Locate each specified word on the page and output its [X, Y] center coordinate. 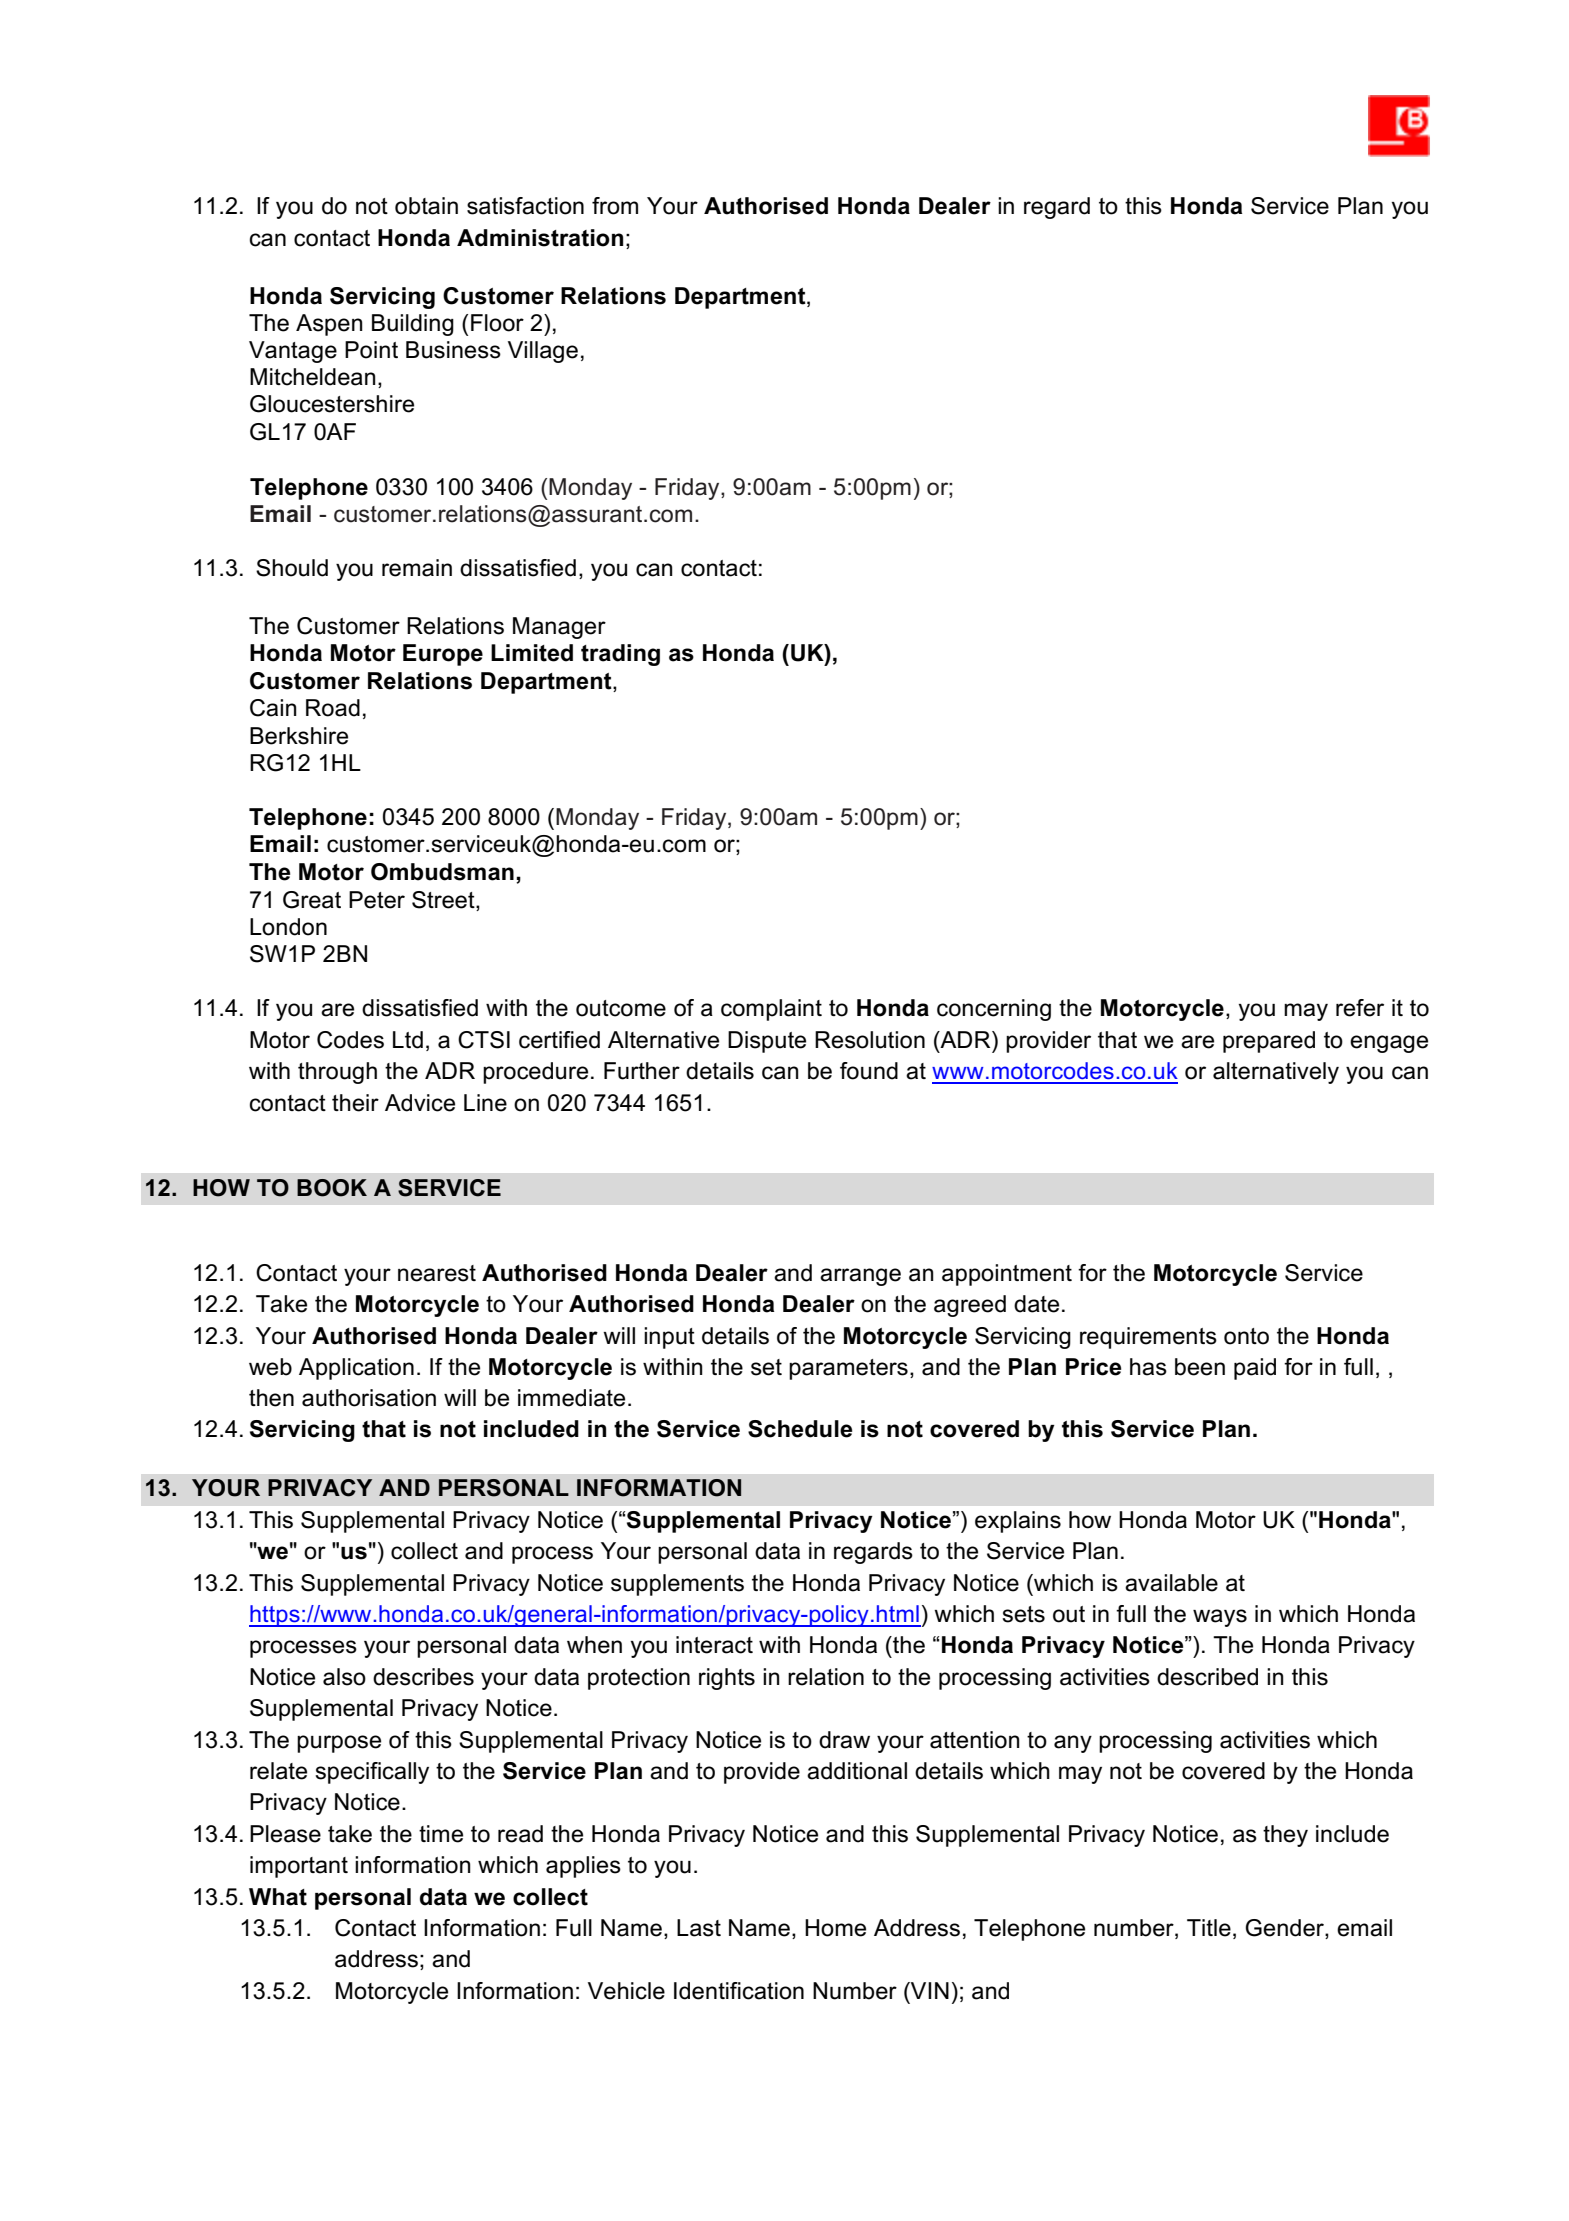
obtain [426, 206]
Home [835, 1928]
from [615, 206]
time [441, 1834]
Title [1209, 1928]
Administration [540, 238]
